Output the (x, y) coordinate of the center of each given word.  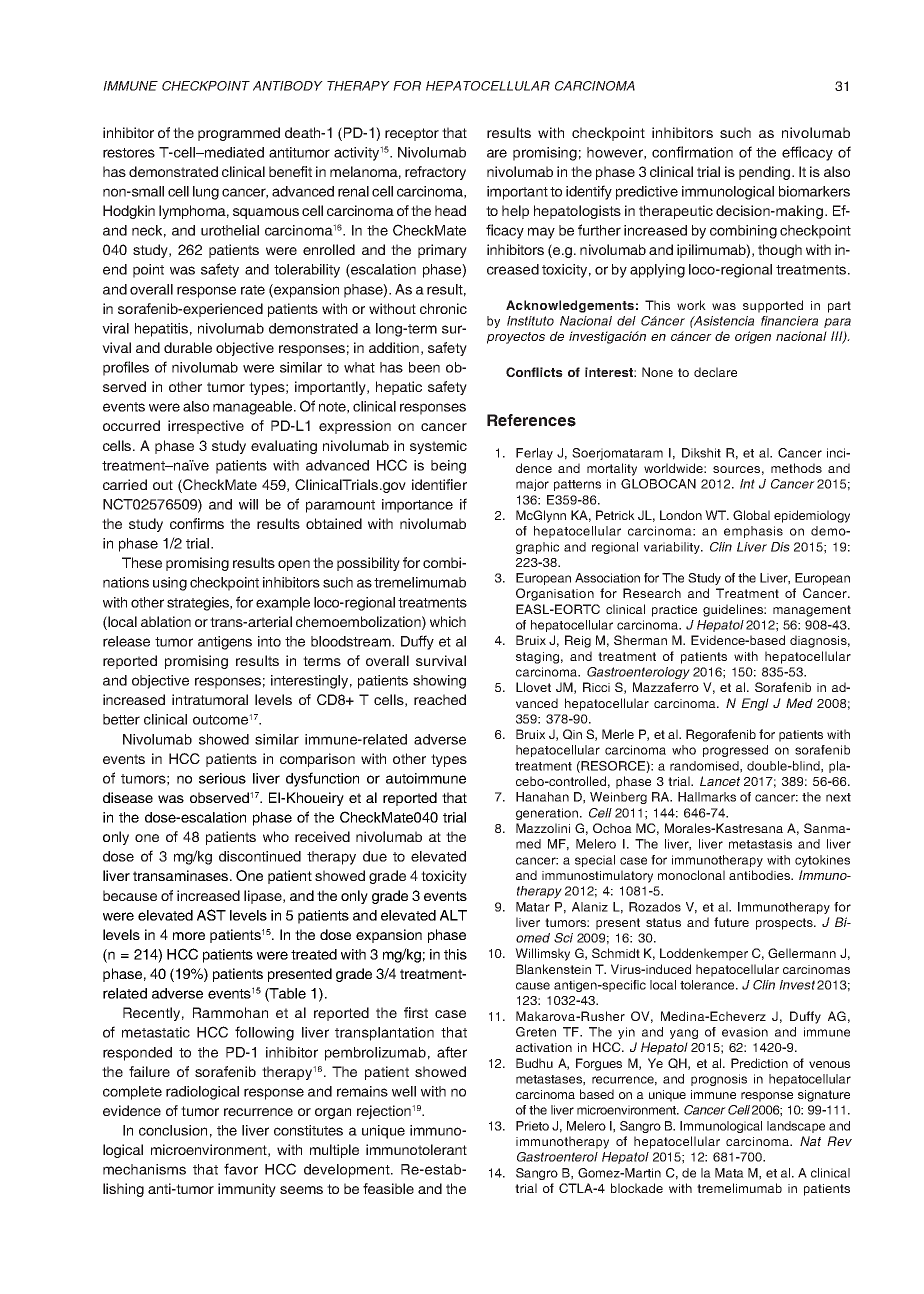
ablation (166, 621)
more (189, 936)
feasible (388, 1188)
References (531, 420)
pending (764, 173)
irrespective (206, 427)
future (731, 922)
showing (439, 682)
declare (715, 372)
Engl (755, 704)
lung (206, 193)
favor (241, 1169)
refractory (435, 173)
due (375, 856)
